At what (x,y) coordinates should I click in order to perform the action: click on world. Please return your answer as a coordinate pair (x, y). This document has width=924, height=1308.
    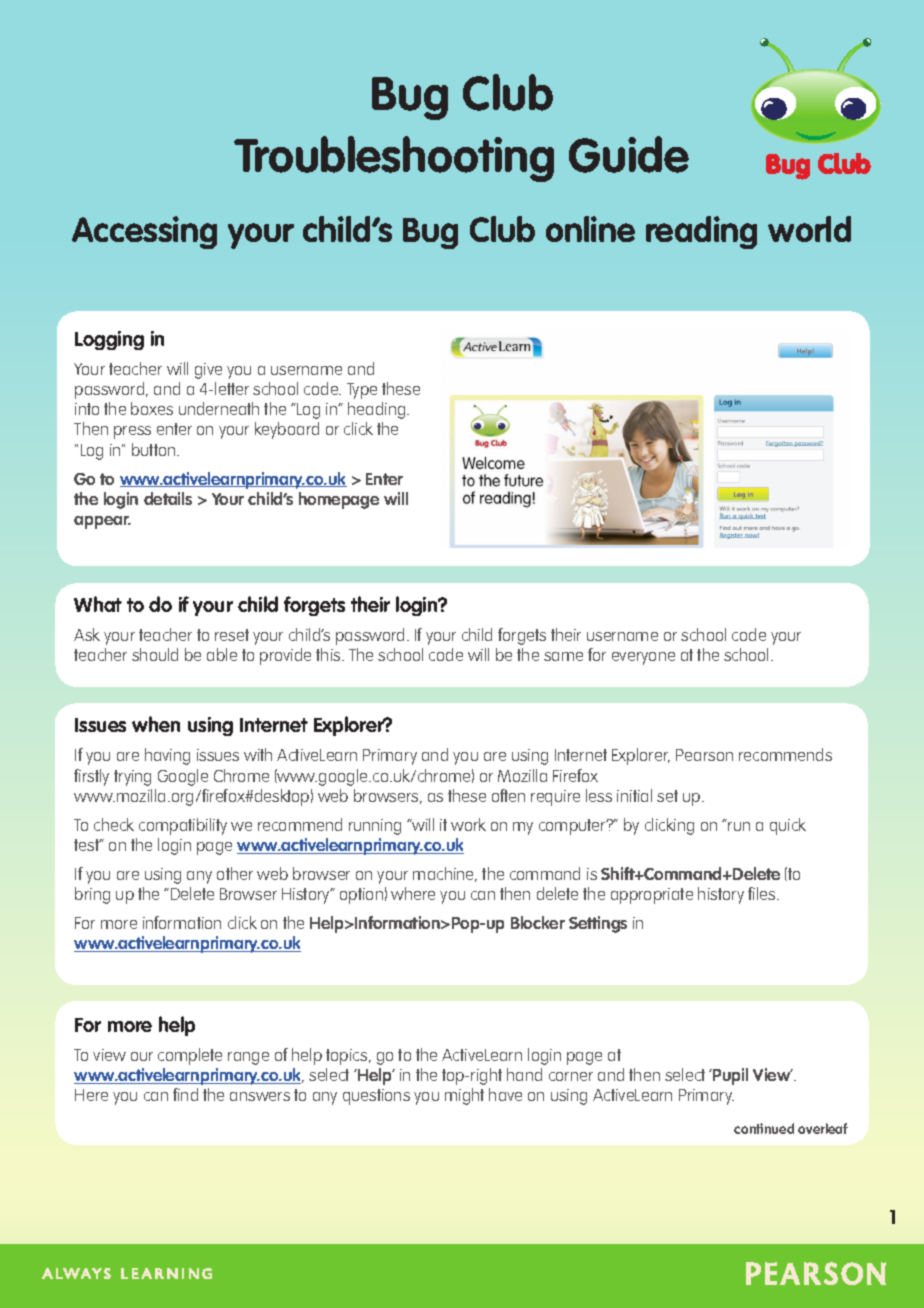
    Looking at the image, I should click on (809, 229).
